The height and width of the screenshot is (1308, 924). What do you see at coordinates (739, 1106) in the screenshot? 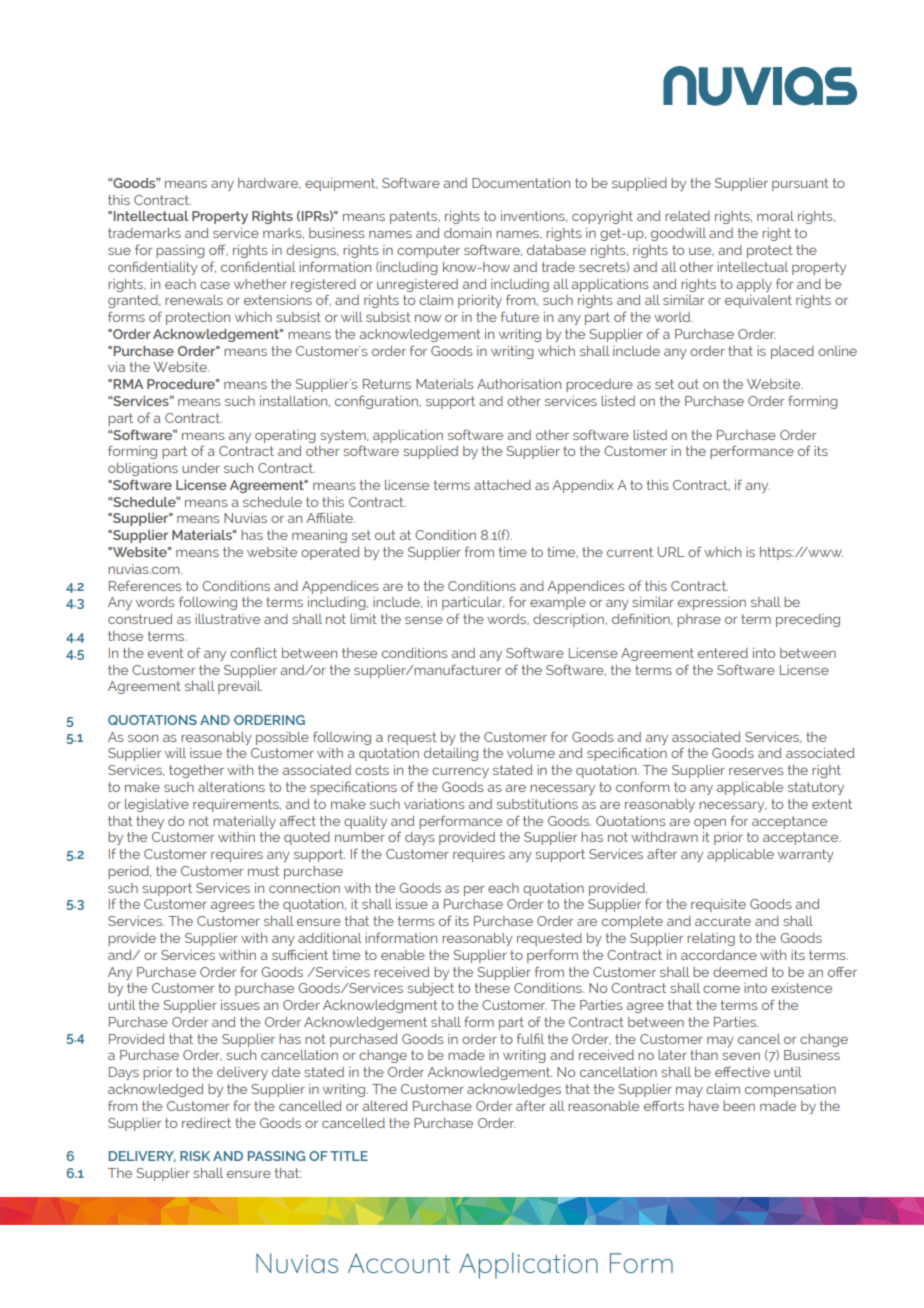
I see `been` at bounding box center [739, 1106].
